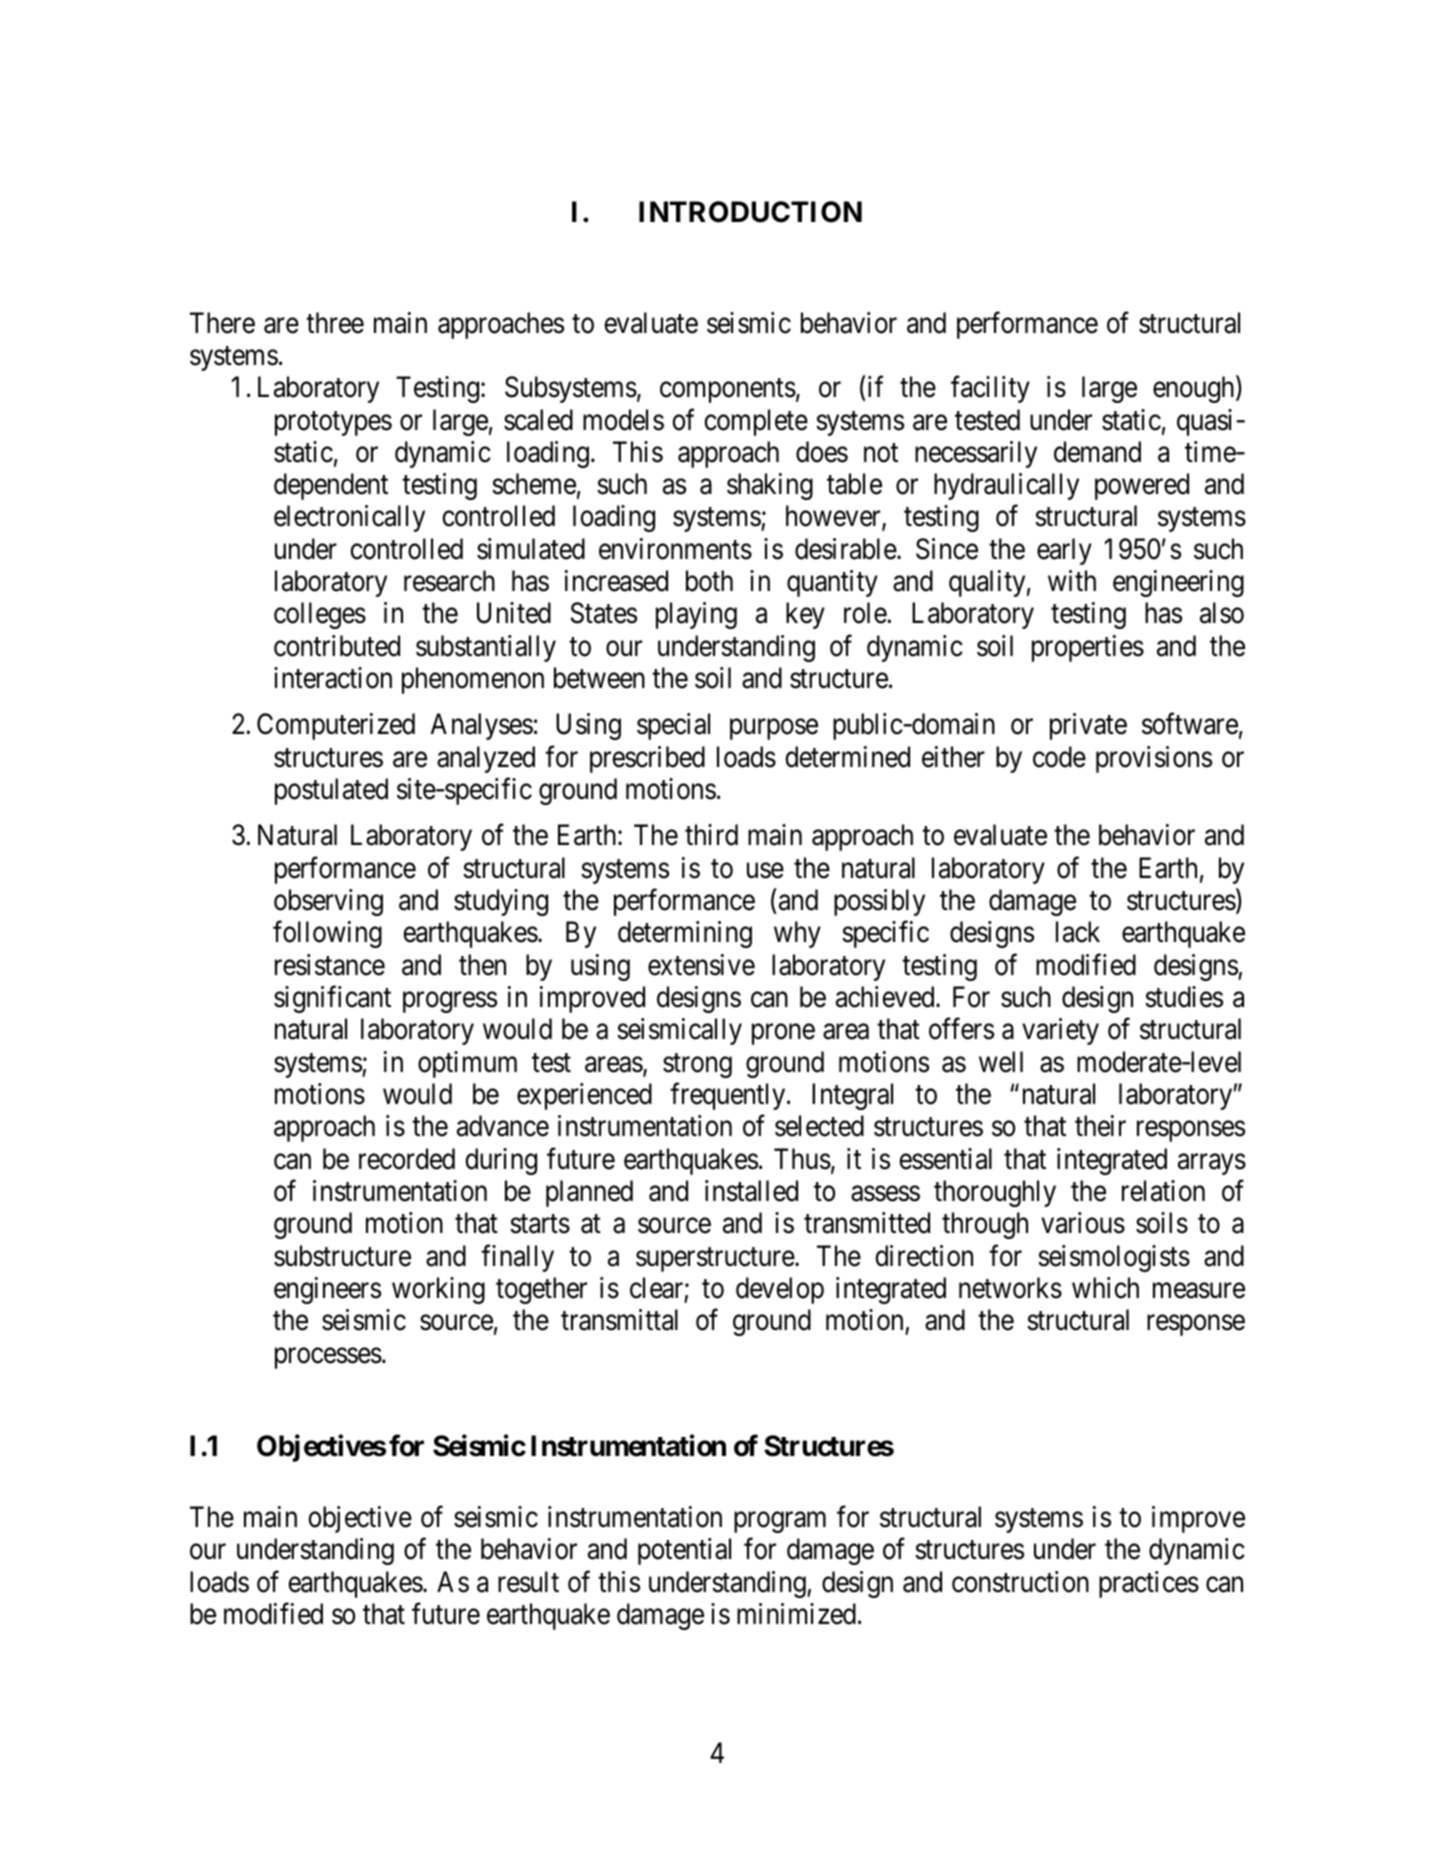 The image size is (1433, 1855). I want to click on interaction, so click(333, 678).
